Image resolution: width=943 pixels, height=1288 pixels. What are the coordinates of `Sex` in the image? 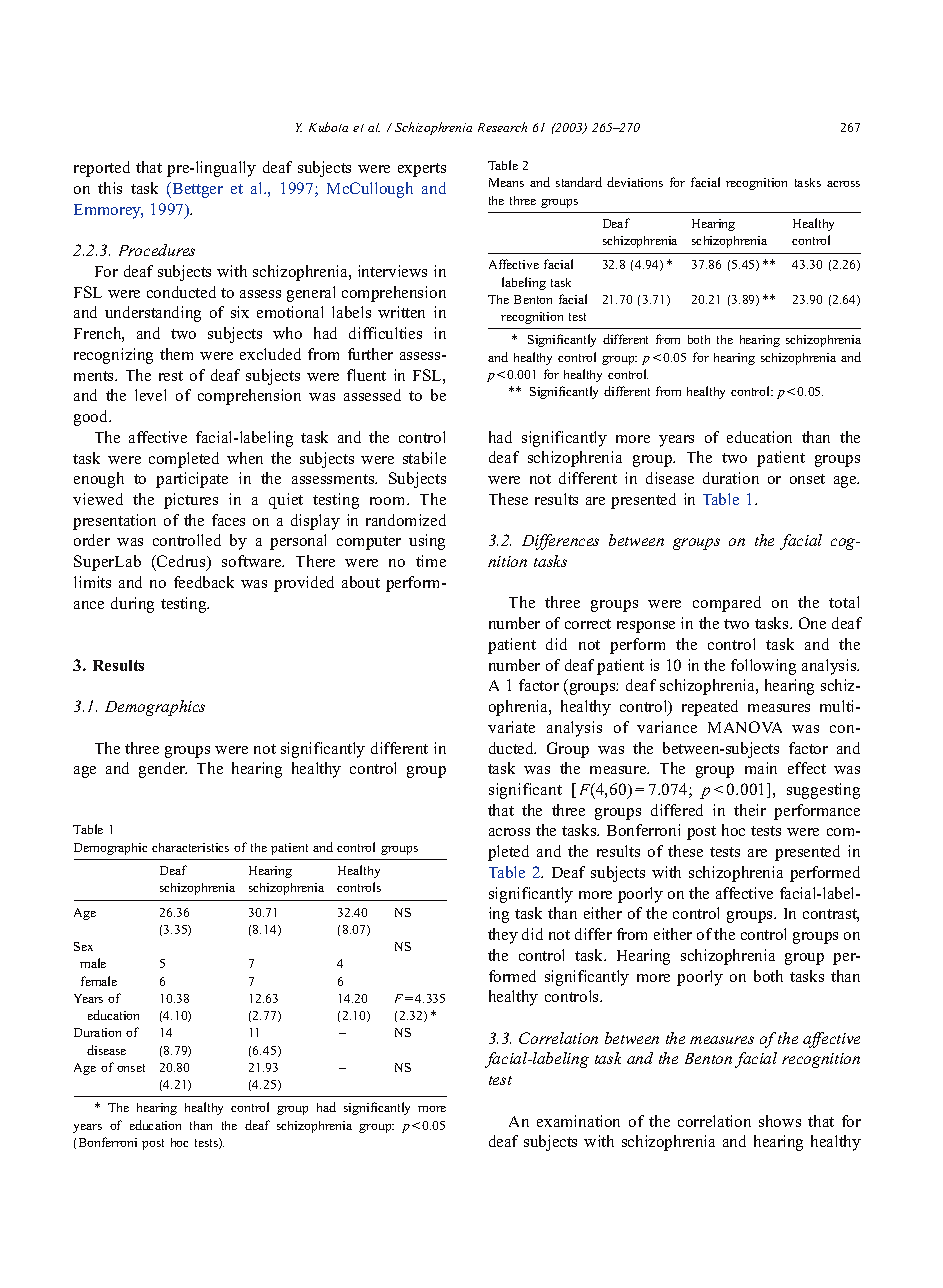 It's located at (83, 946).
